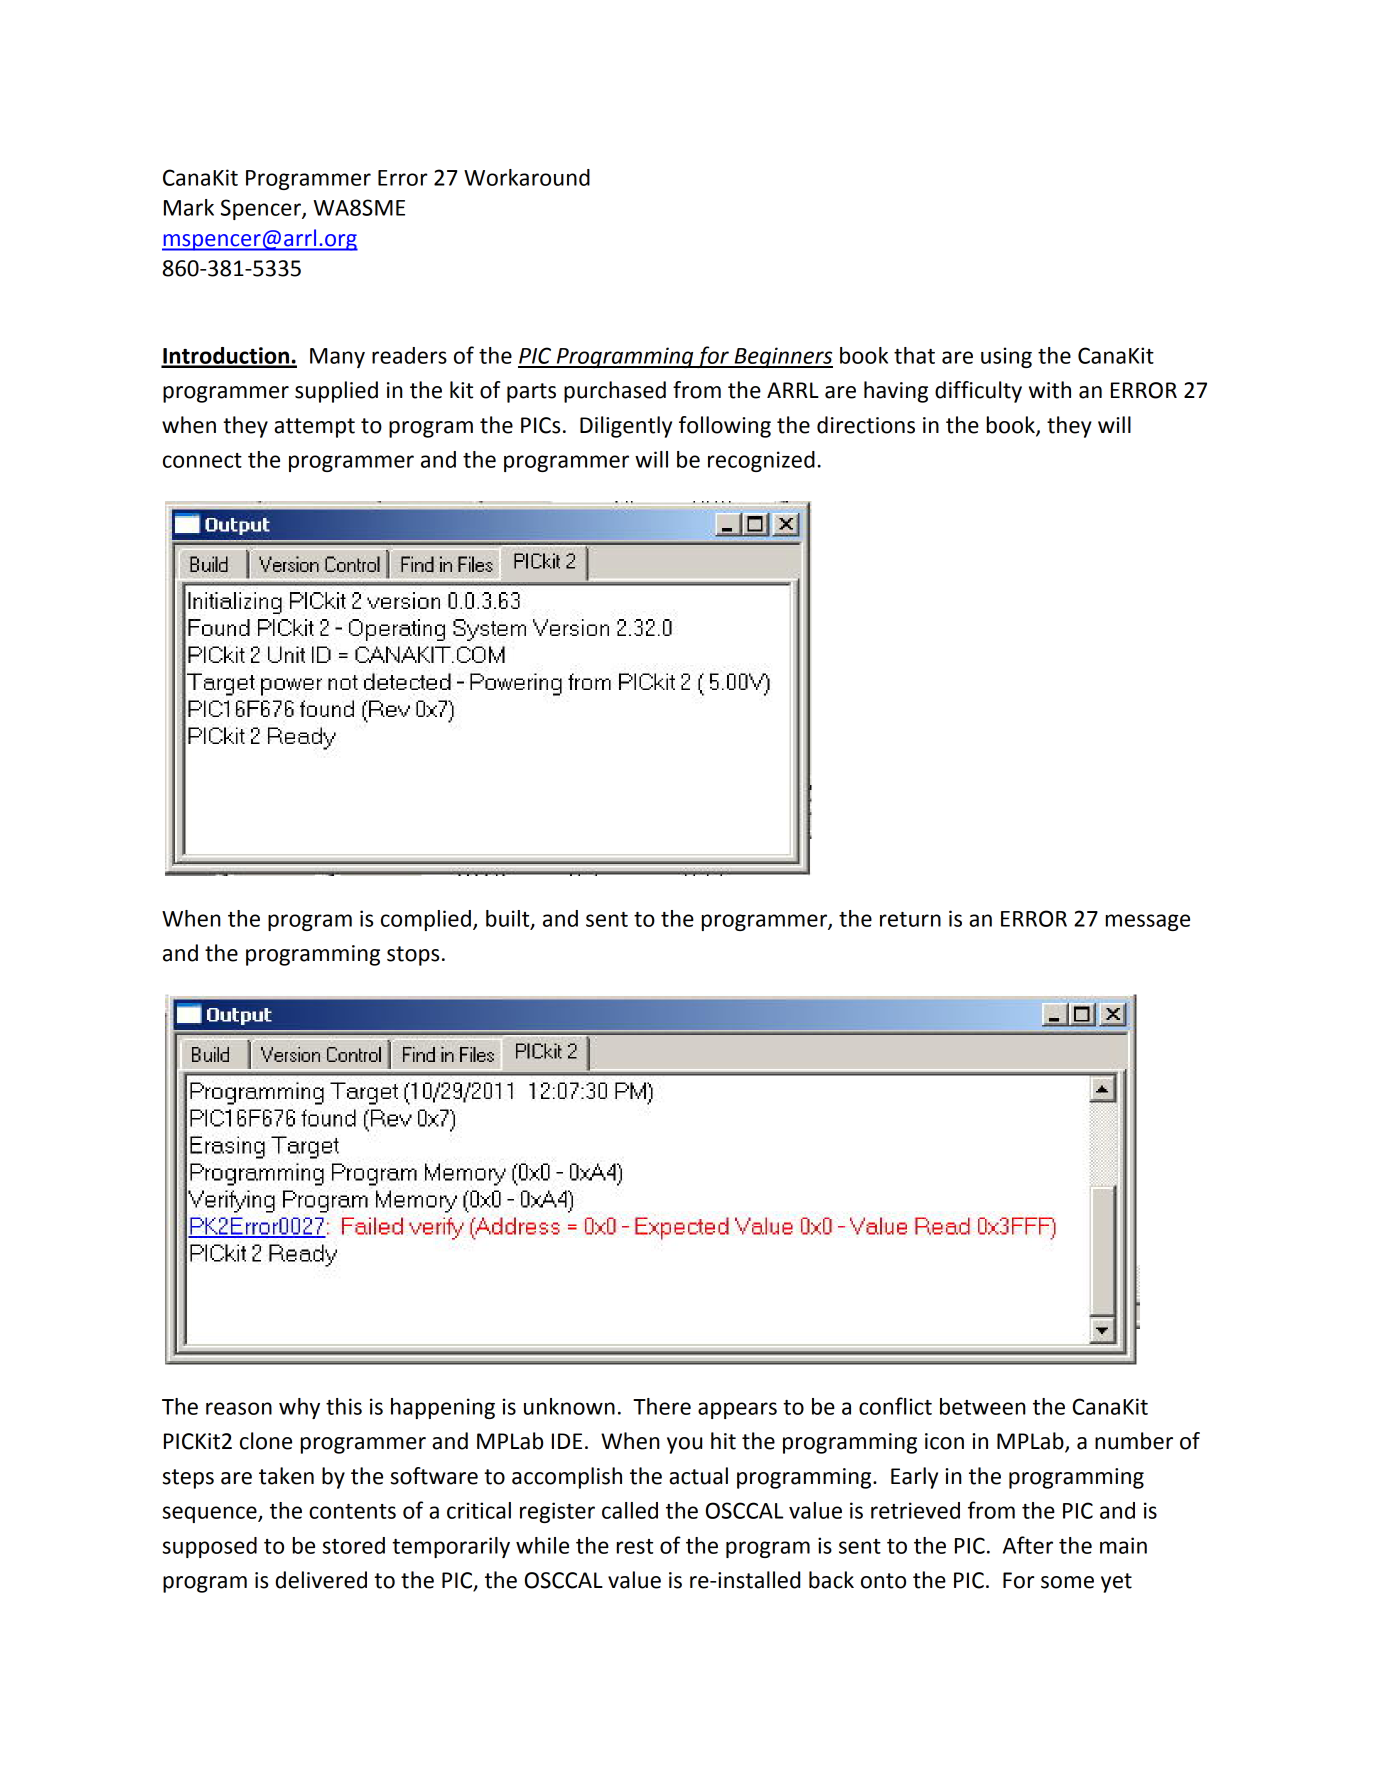 This document has height=1781, width=1376. Describe the element at coordinates (1050, 390) in the document. I see `with` at that location.
